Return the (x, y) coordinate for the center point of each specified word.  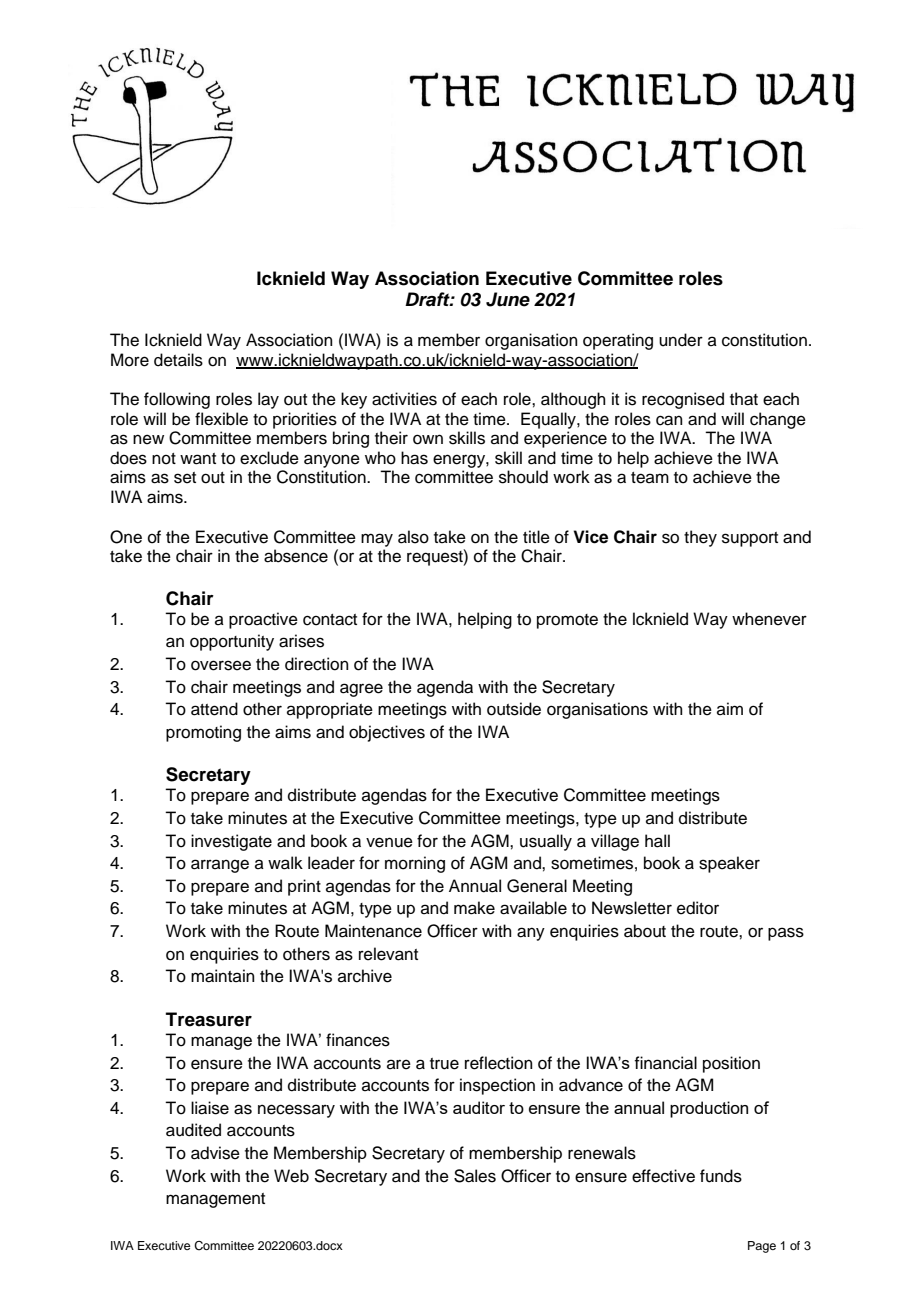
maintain (223, 976)
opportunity (232, 642)
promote (567, 621)
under (681, 340)
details (178, 360)
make (474, 908)
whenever (769, 619)
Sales (475, 1176)
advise (215, 1153)
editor (698, 908)
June (508, 299)
